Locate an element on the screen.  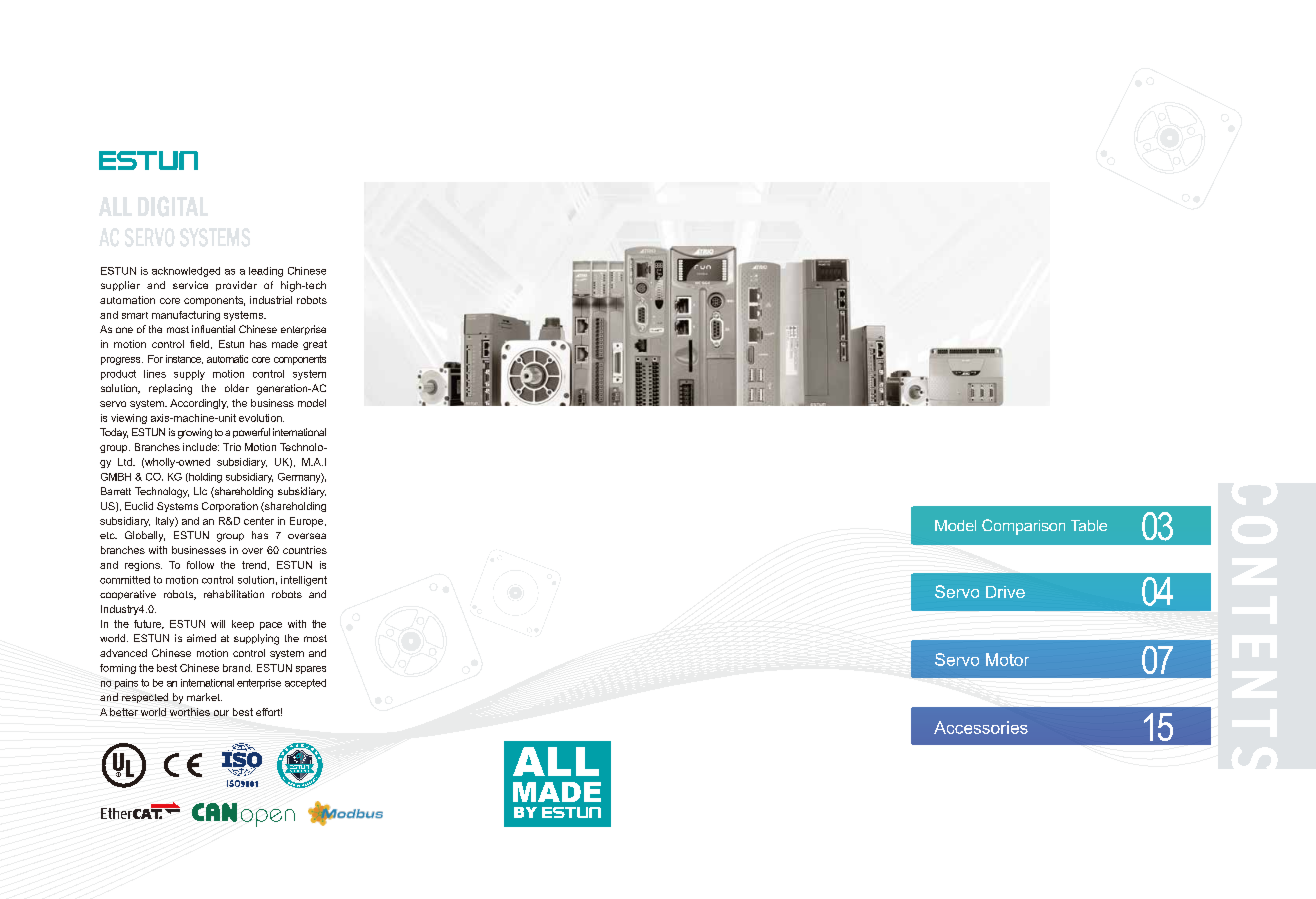
Europe is located at coordinates (308, 522).
